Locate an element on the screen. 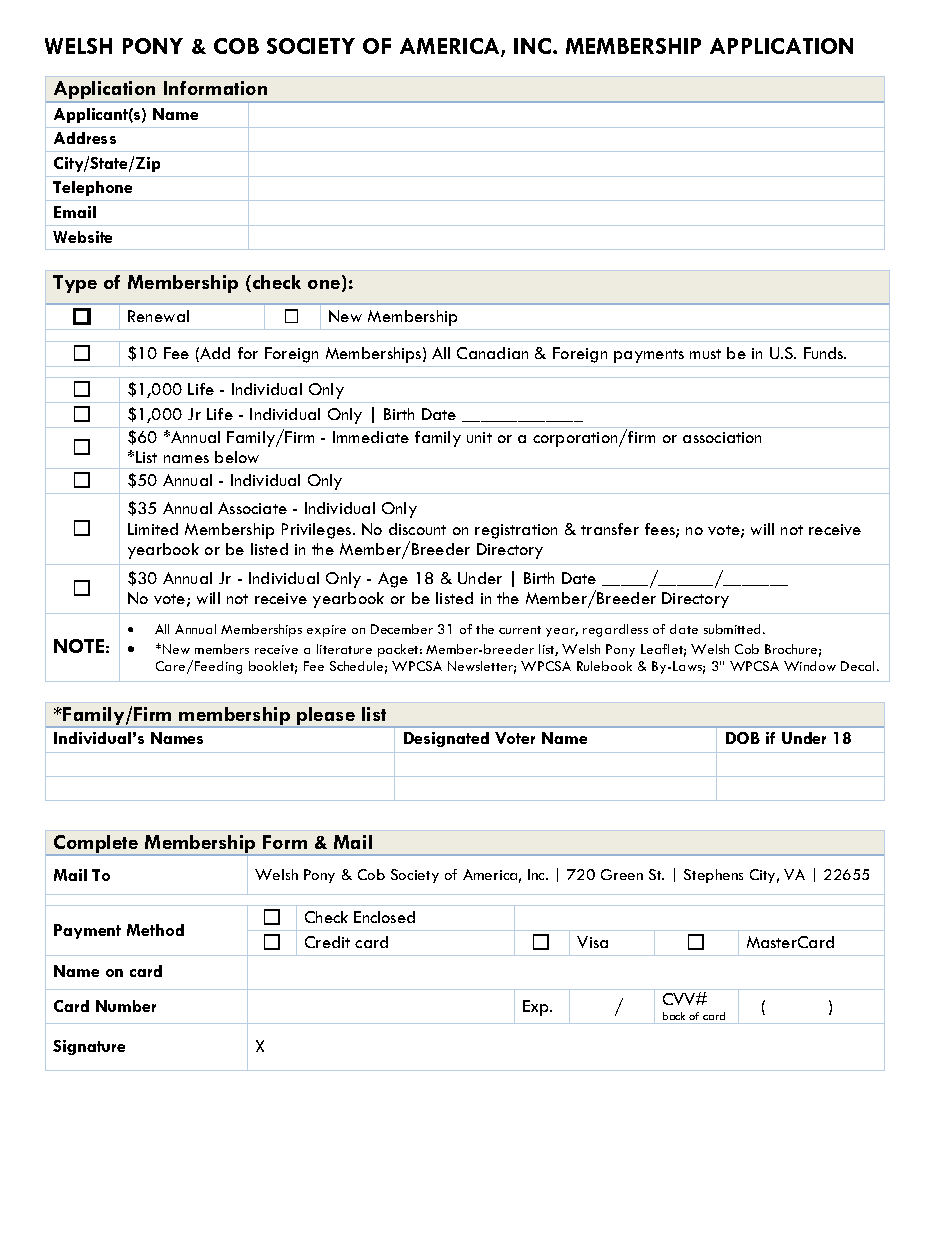 The image size is (952, 1233). discount is located at coordinates (417, 529).
